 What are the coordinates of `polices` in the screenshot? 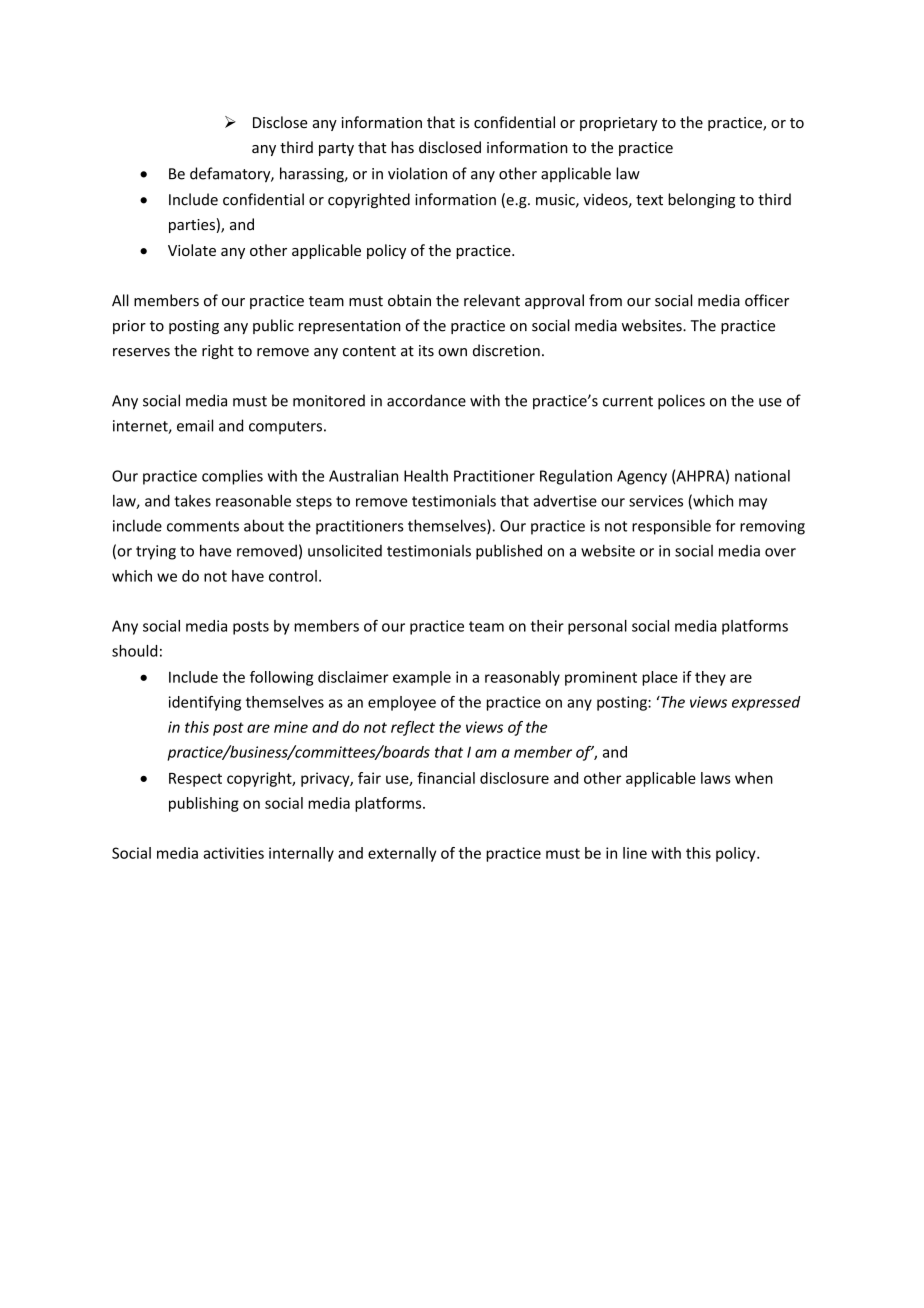 It's located at (681, 402).
